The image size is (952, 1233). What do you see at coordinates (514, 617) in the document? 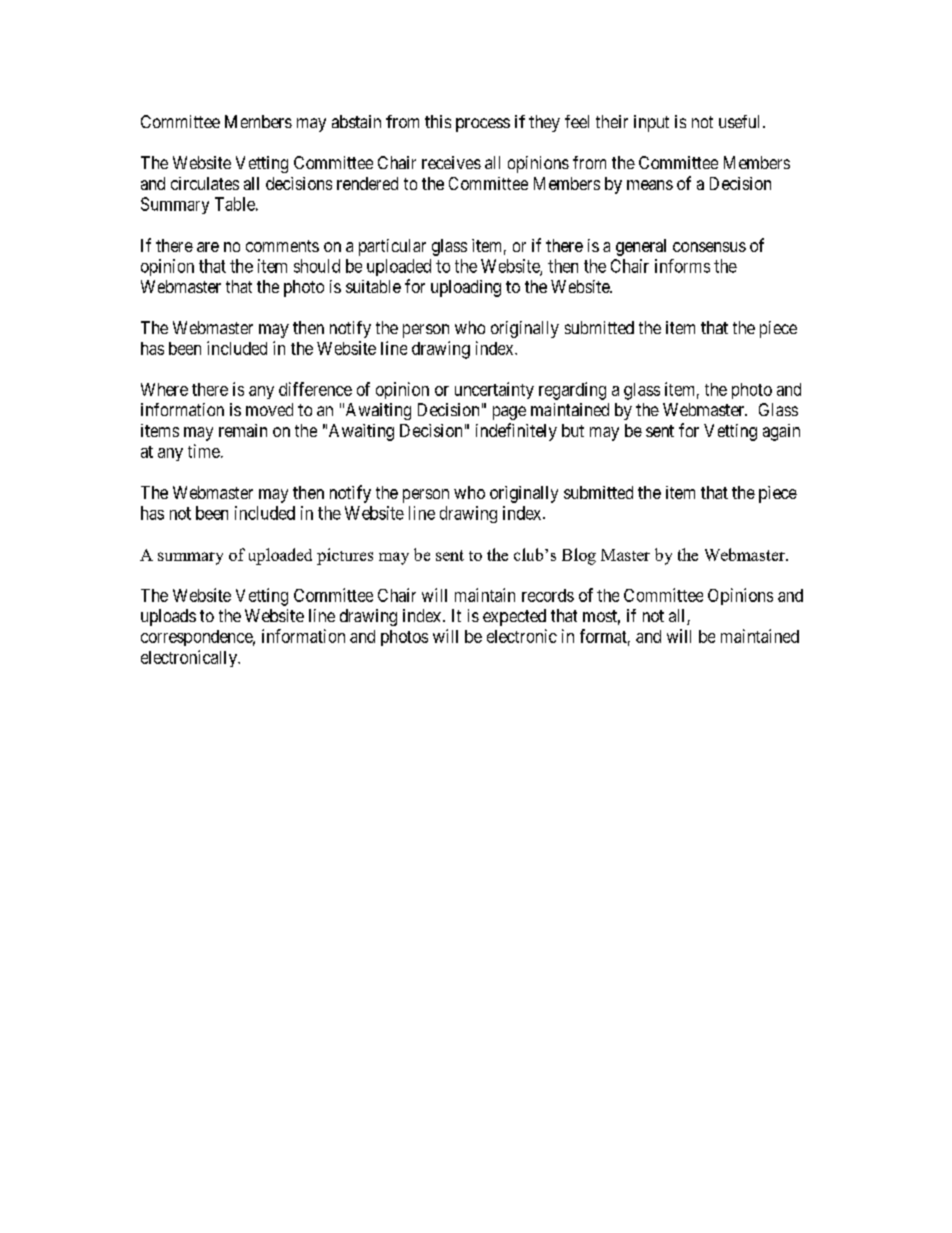
I see `expected` at bounding box center [514, 617].
